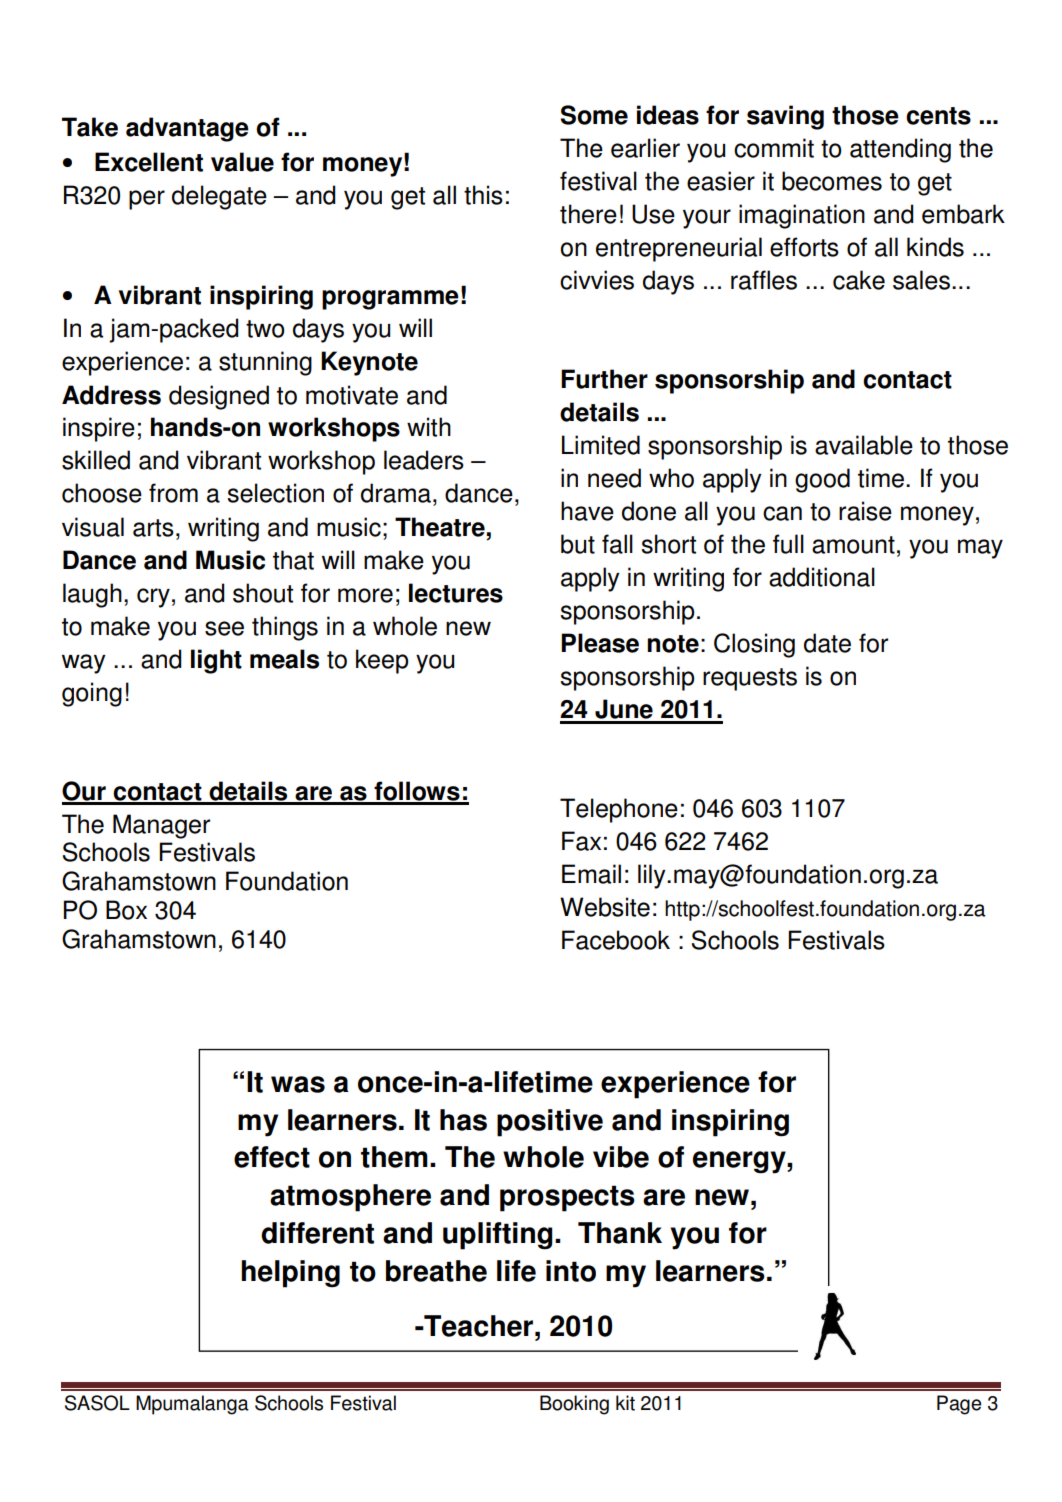 The width and height of the document is (1062, 1502). What do you see at coordinates (574, 1405) in the document?
I see `Booking` at bounding box center [574, 1405].
